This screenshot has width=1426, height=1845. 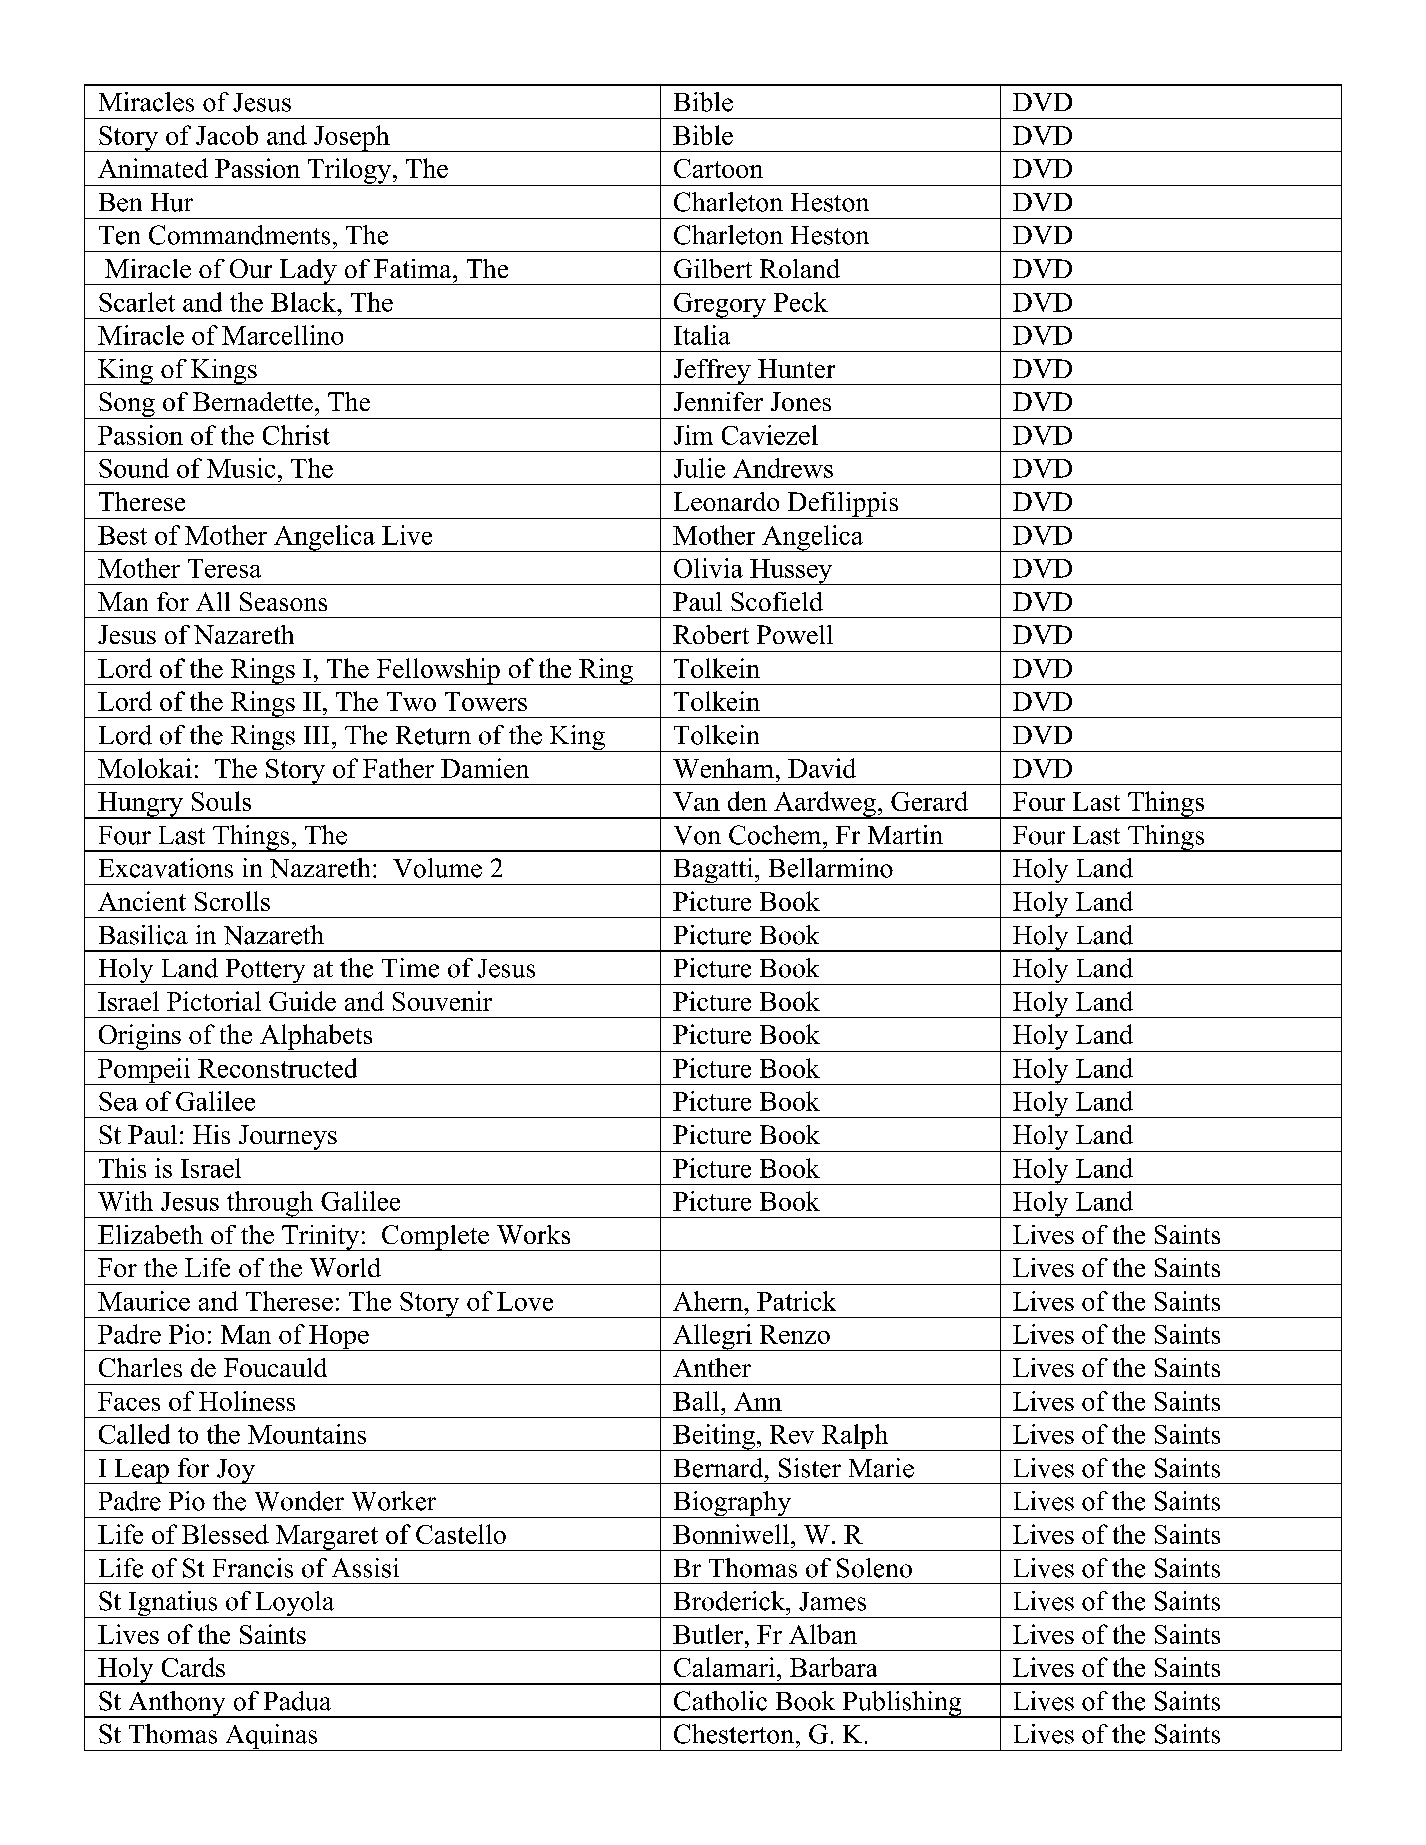 What do you see at coordinates (277, 1068) in the screenshot?
I see `Reconstructed` at bounding box center [277, 1068].
